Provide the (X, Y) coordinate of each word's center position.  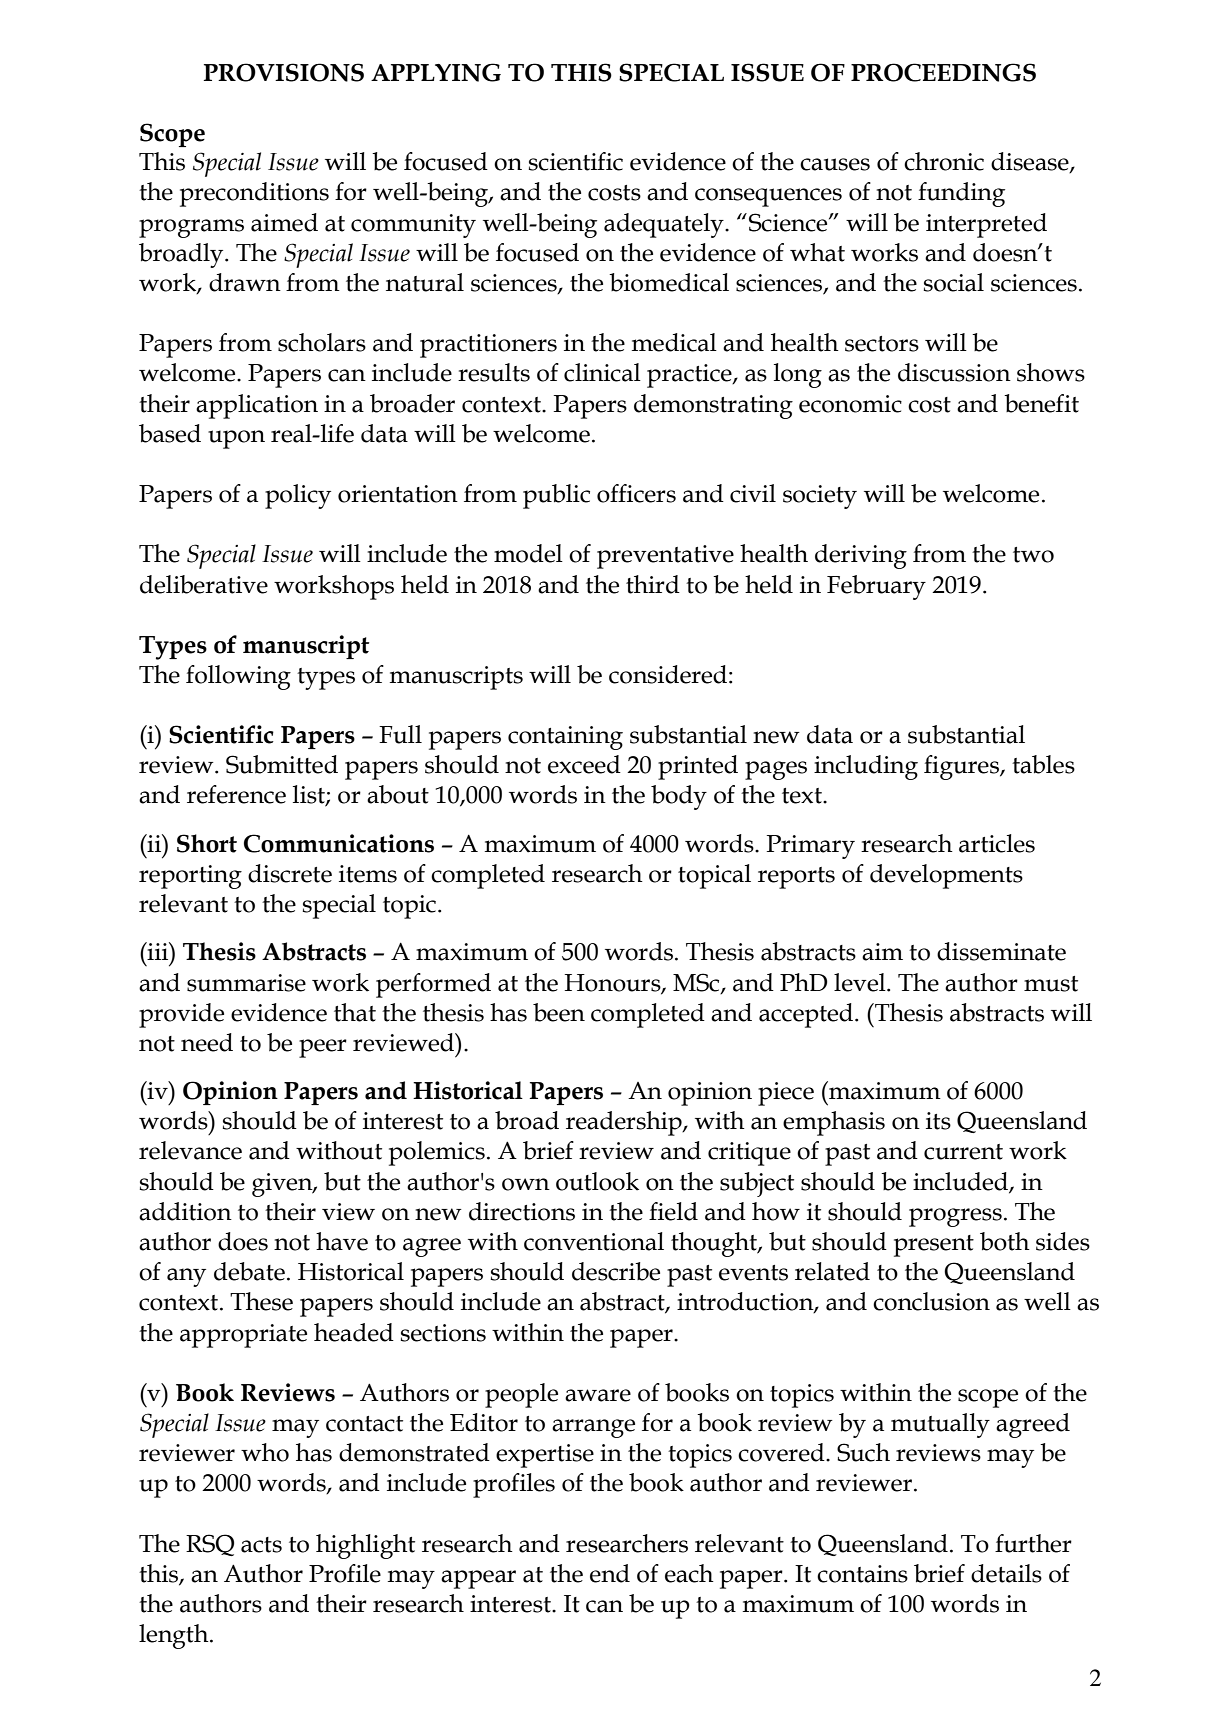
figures (962, 767)
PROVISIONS (284, 72)
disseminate (1001, 951)
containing (565, 738)
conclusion (931, 1301)
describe (616, 1271)
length (175, 1636)
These (261, 1301)
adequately (665, 225)
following (238, 677)
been (559, 1012)
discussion (954, 372)
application (257, 406)
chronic (944, 161)
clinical (602, 372)
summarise (246, 983)
